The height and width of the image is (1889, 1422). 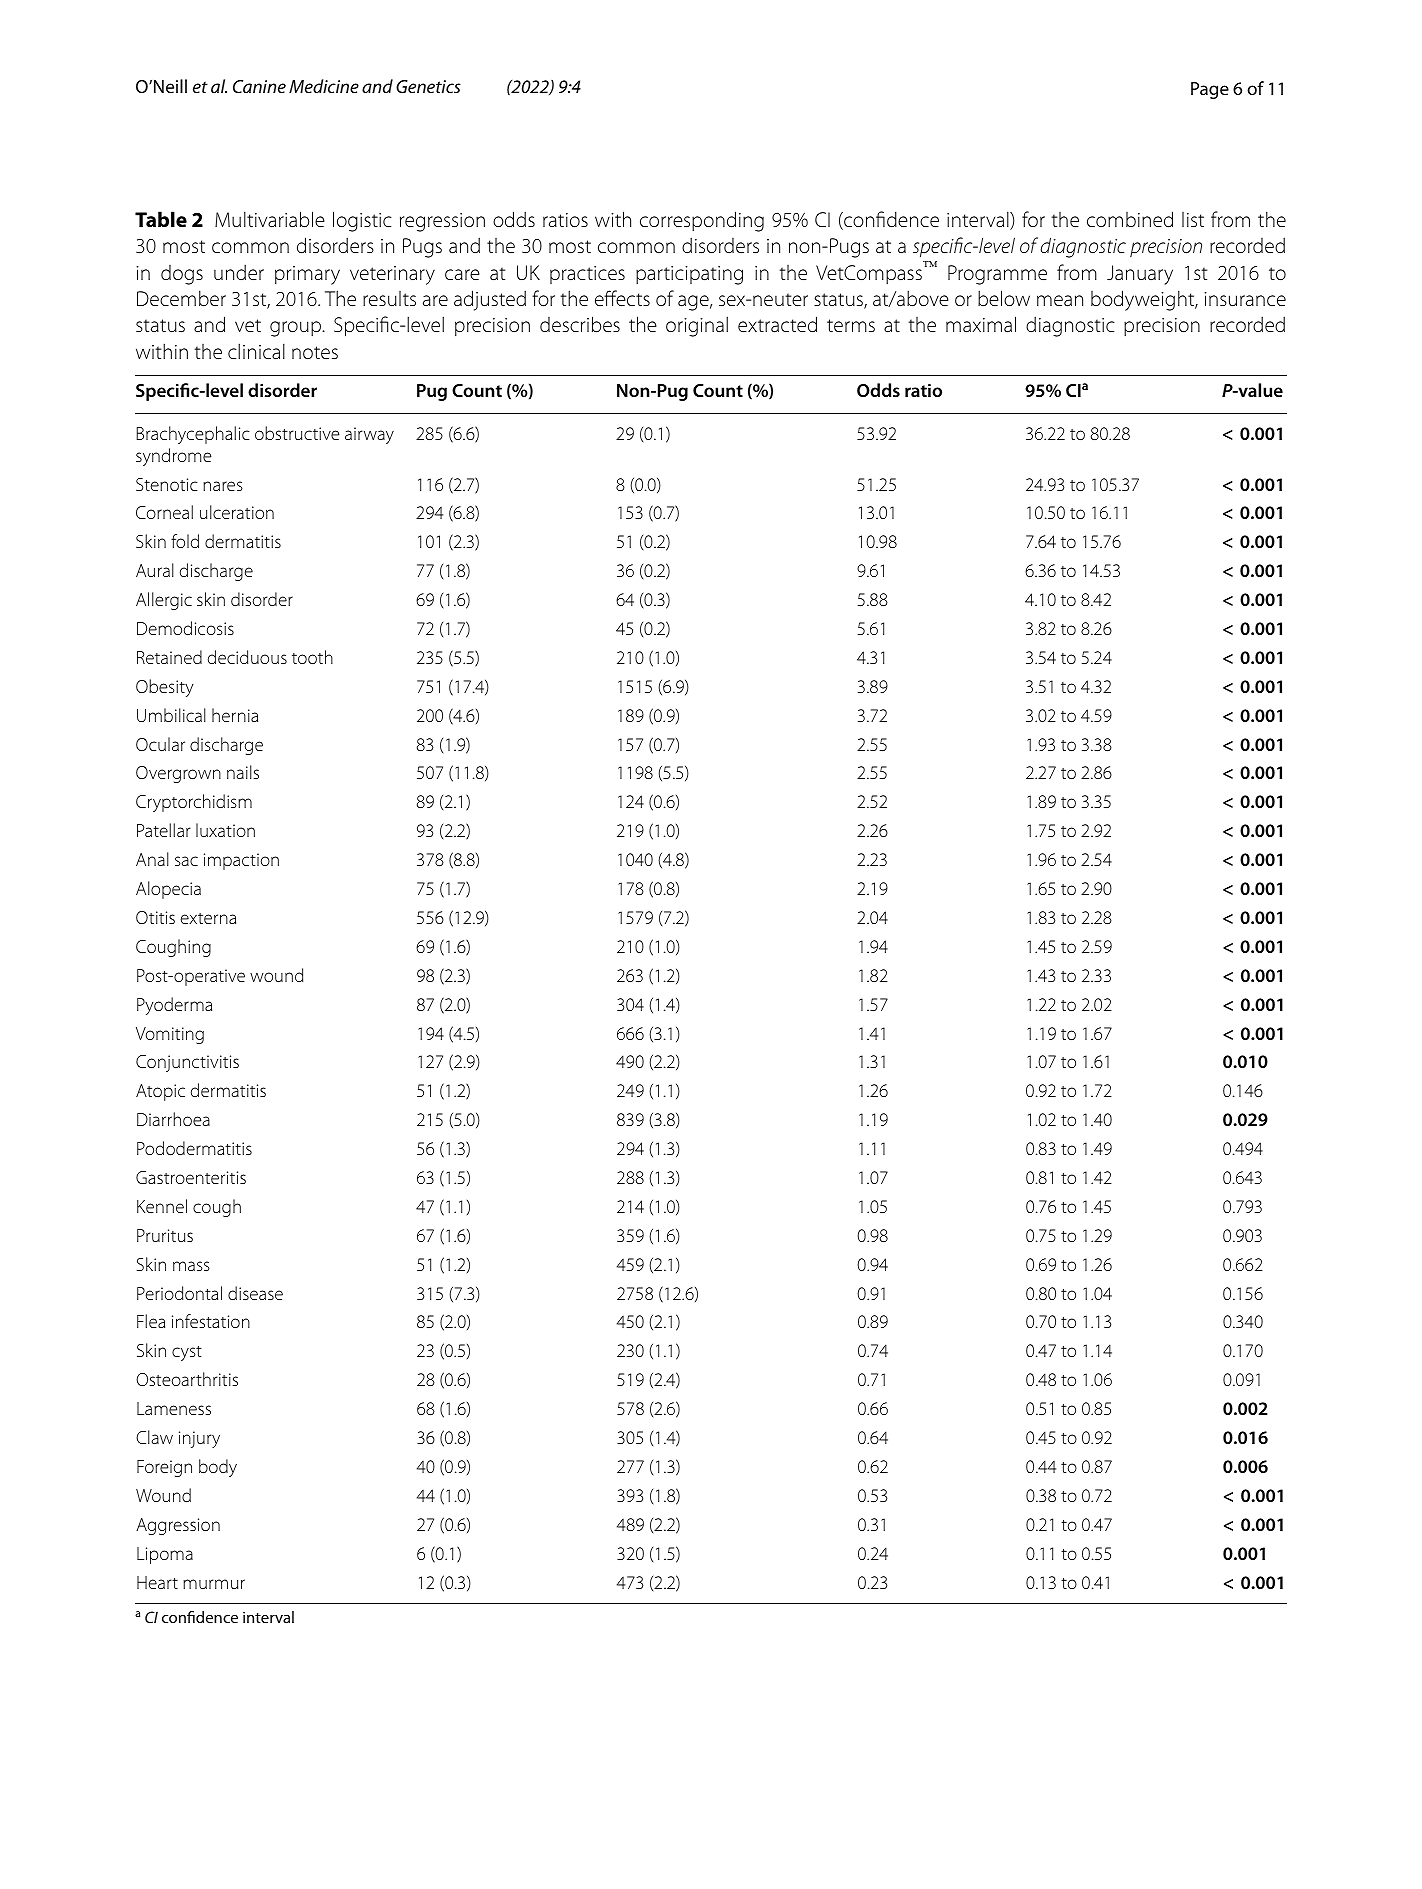 I want to click on impaction, so click(x=241, y=861).
